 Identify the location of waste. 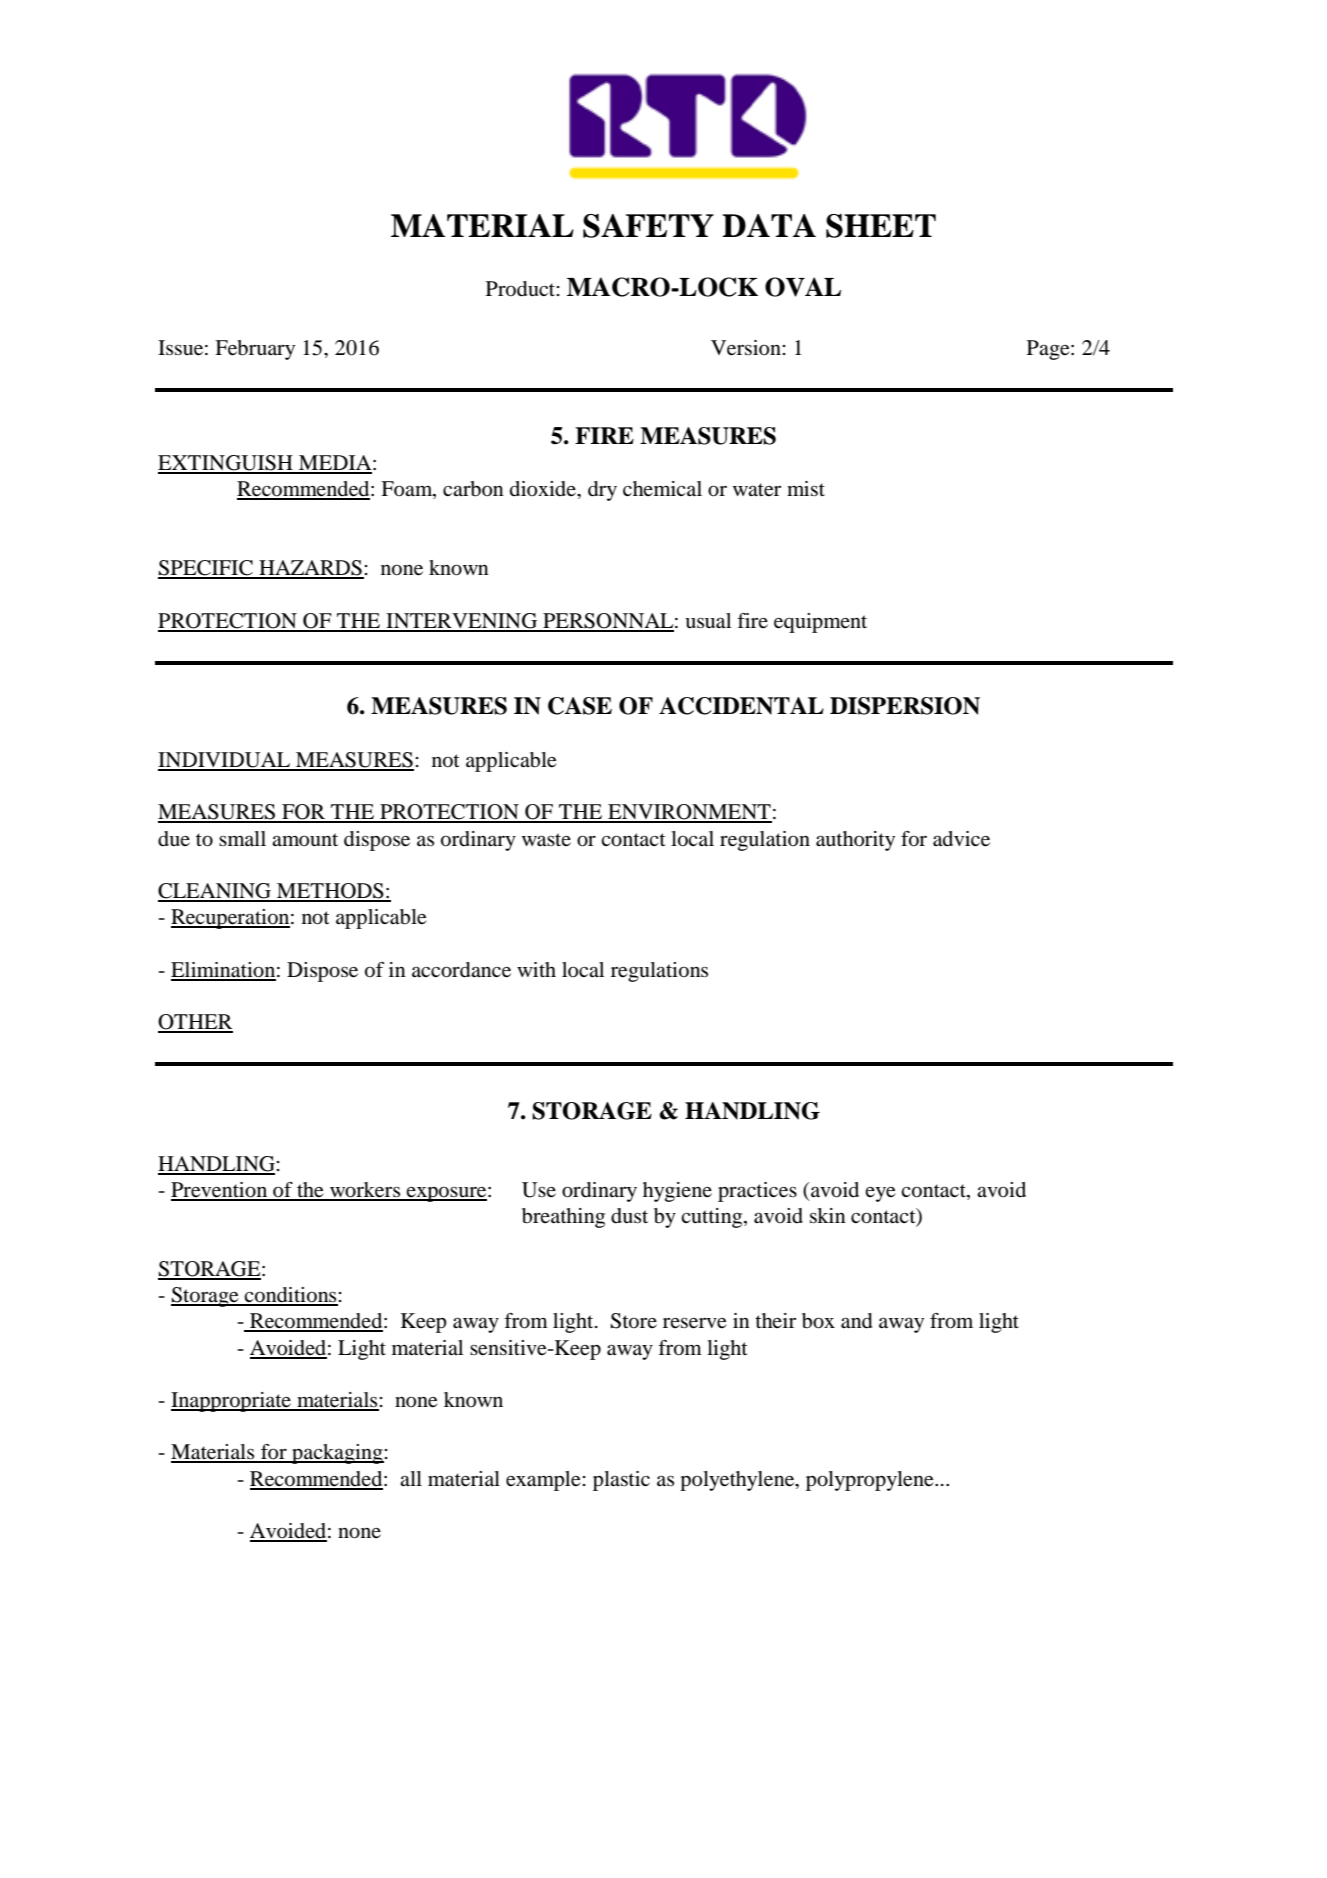
(546, 840).
